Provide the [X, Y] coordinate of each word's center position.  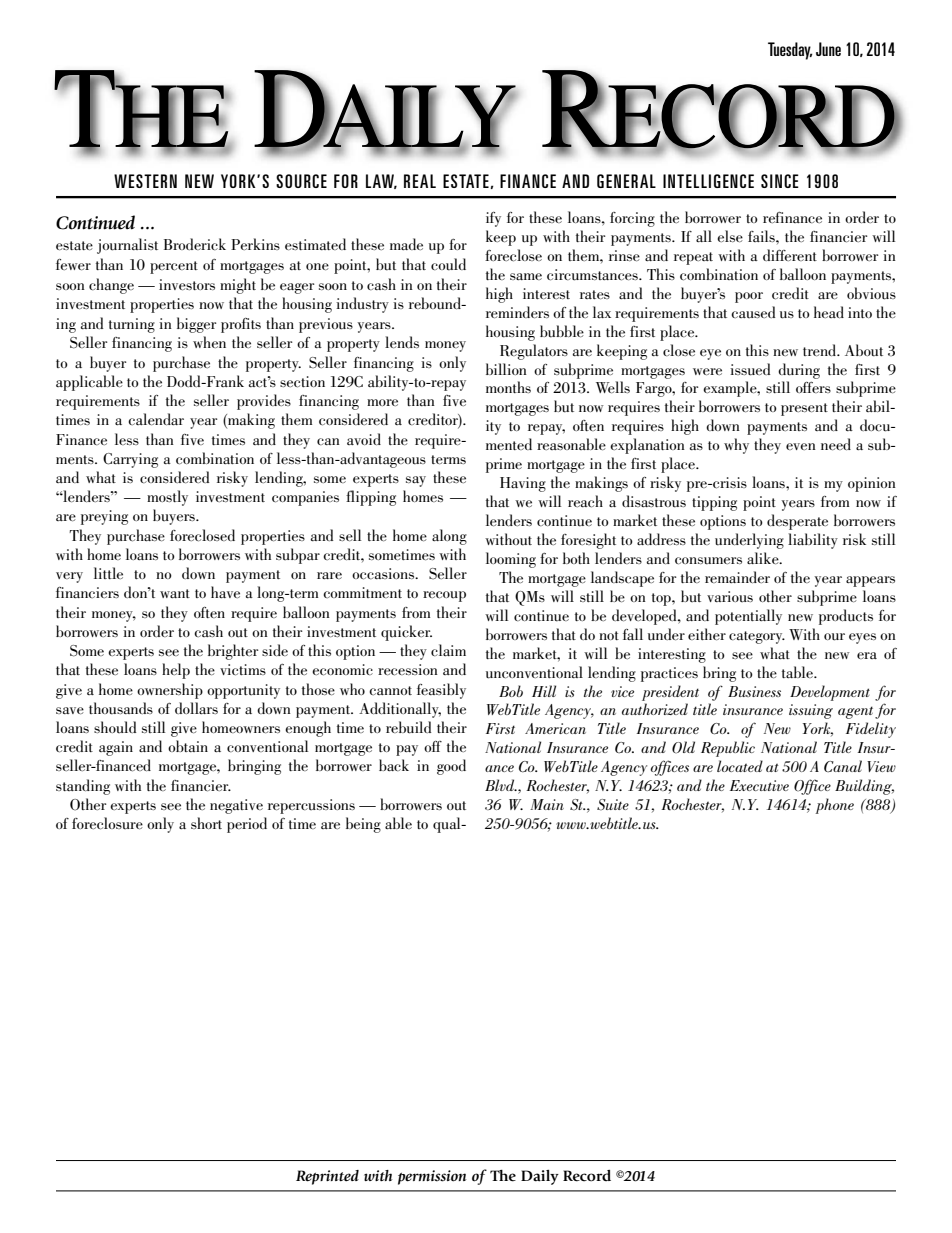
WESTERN [145, 181]
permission [432, 1177]
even [801, 446]
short [206, 823]
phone [834, 806]
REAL [420, 181]
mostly [167, 498]
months [508, 387]
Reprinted [327, 1177]
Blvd [501, 785]
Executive [759, 785]
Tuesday [790, 51]
